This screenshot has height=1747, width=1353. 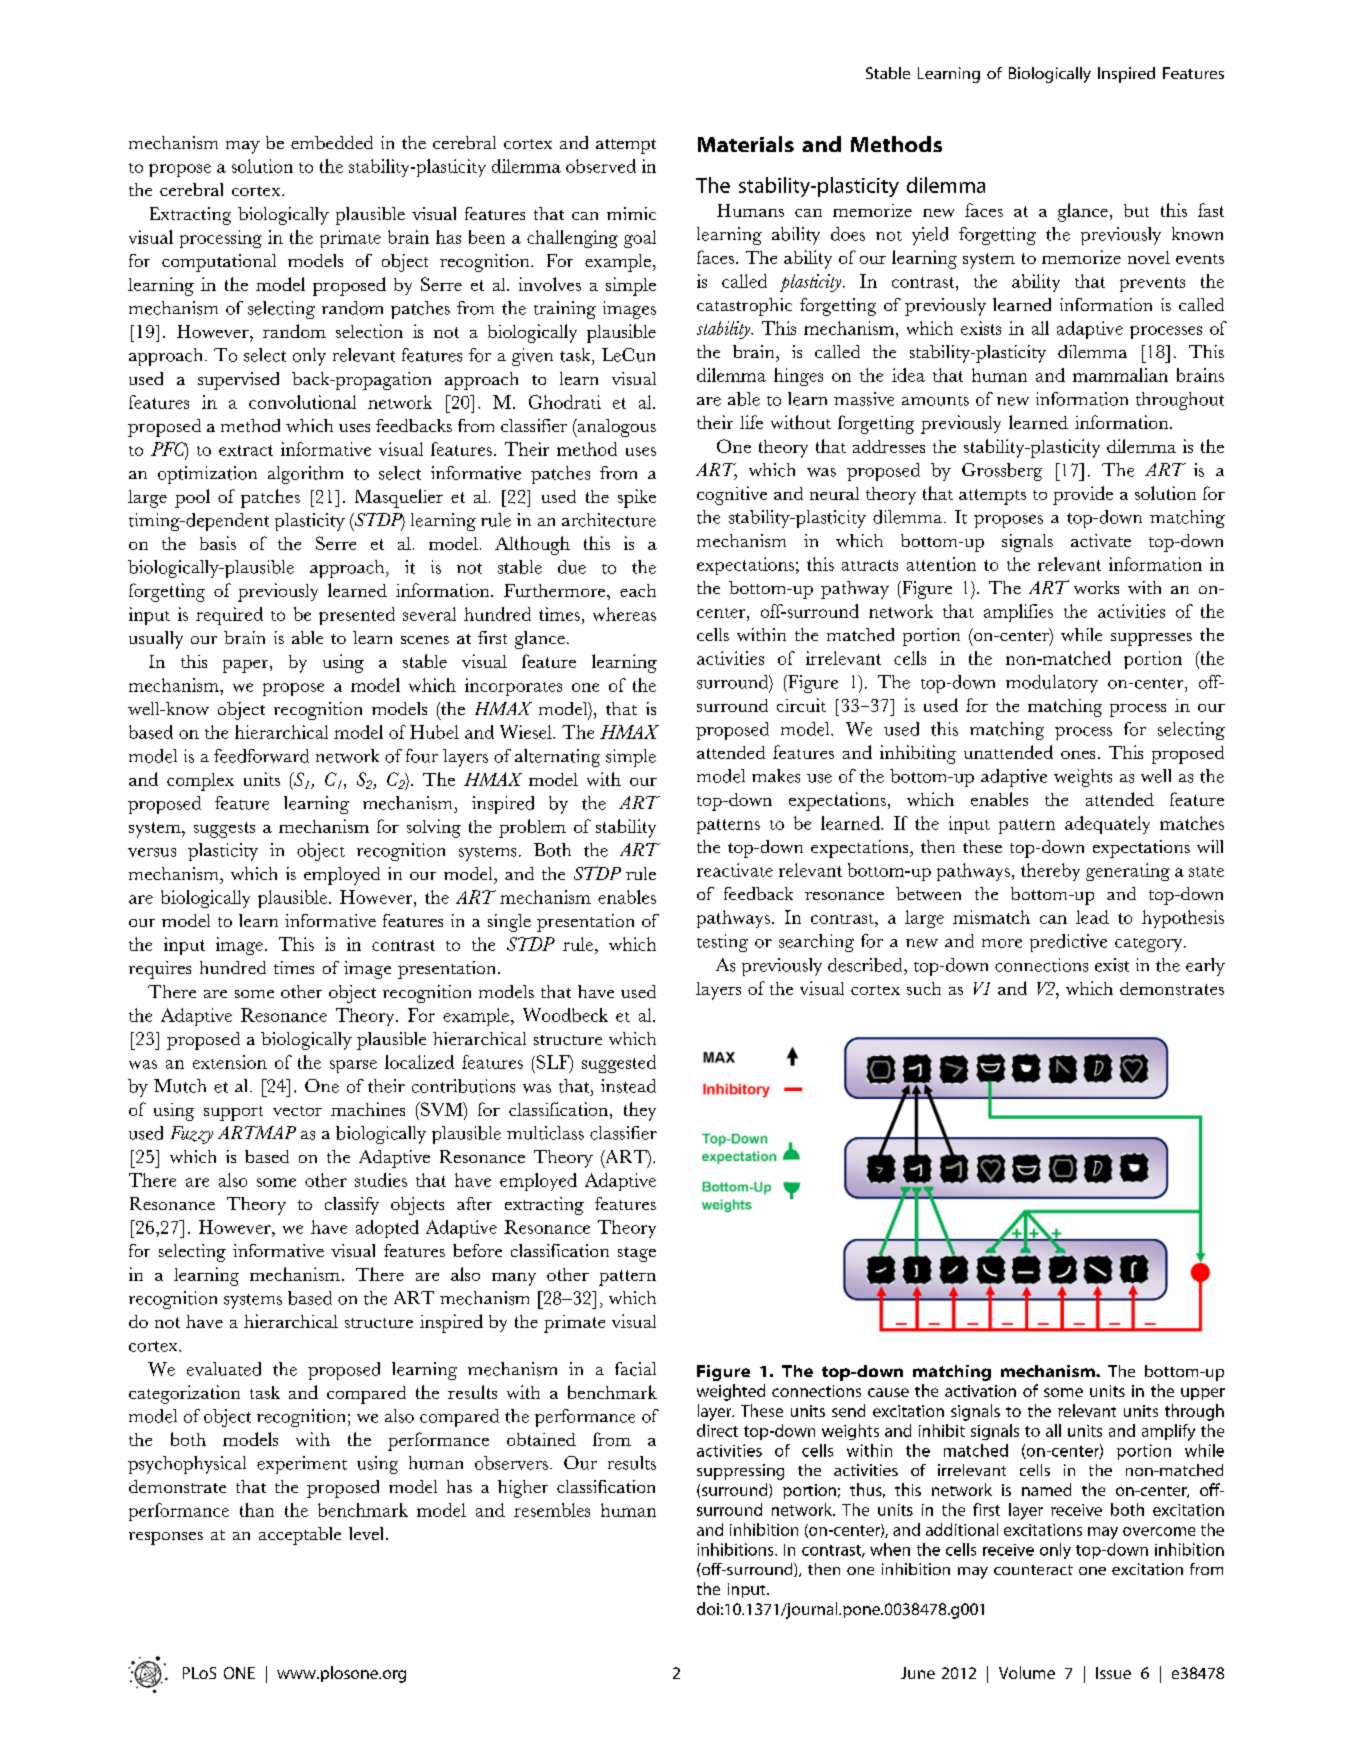 I want to click on mimic, so click(x=631, y=213).
